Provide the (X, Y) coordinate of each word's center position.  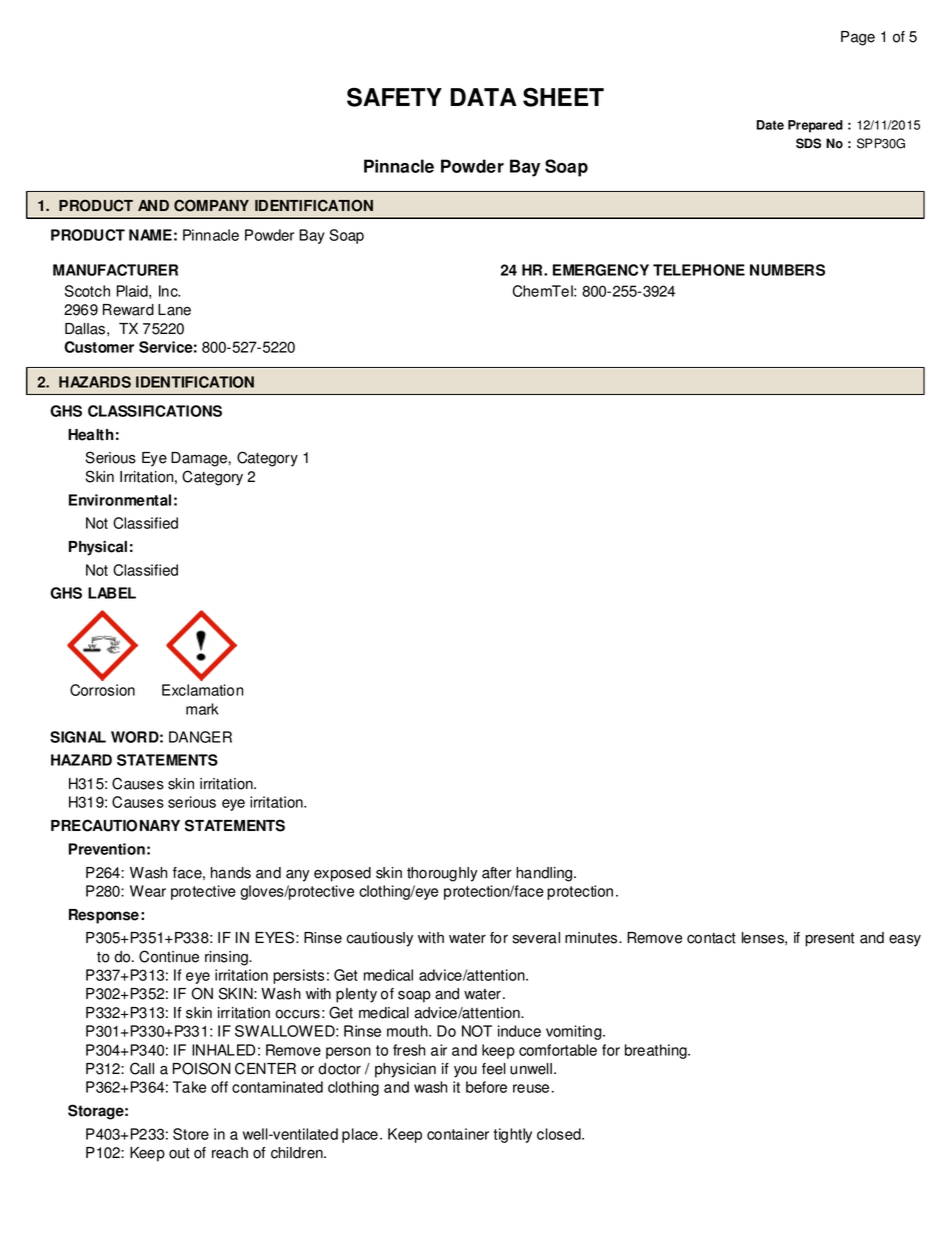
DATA (484, 97)
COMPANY (211, 205)
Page (858, 38)
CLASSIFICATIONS (155, 411)
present (830, 940)
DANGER (200, 737)
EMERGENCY (601, 270)
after (497, 873)
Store (191, 1134)
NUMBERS (787, 270)
